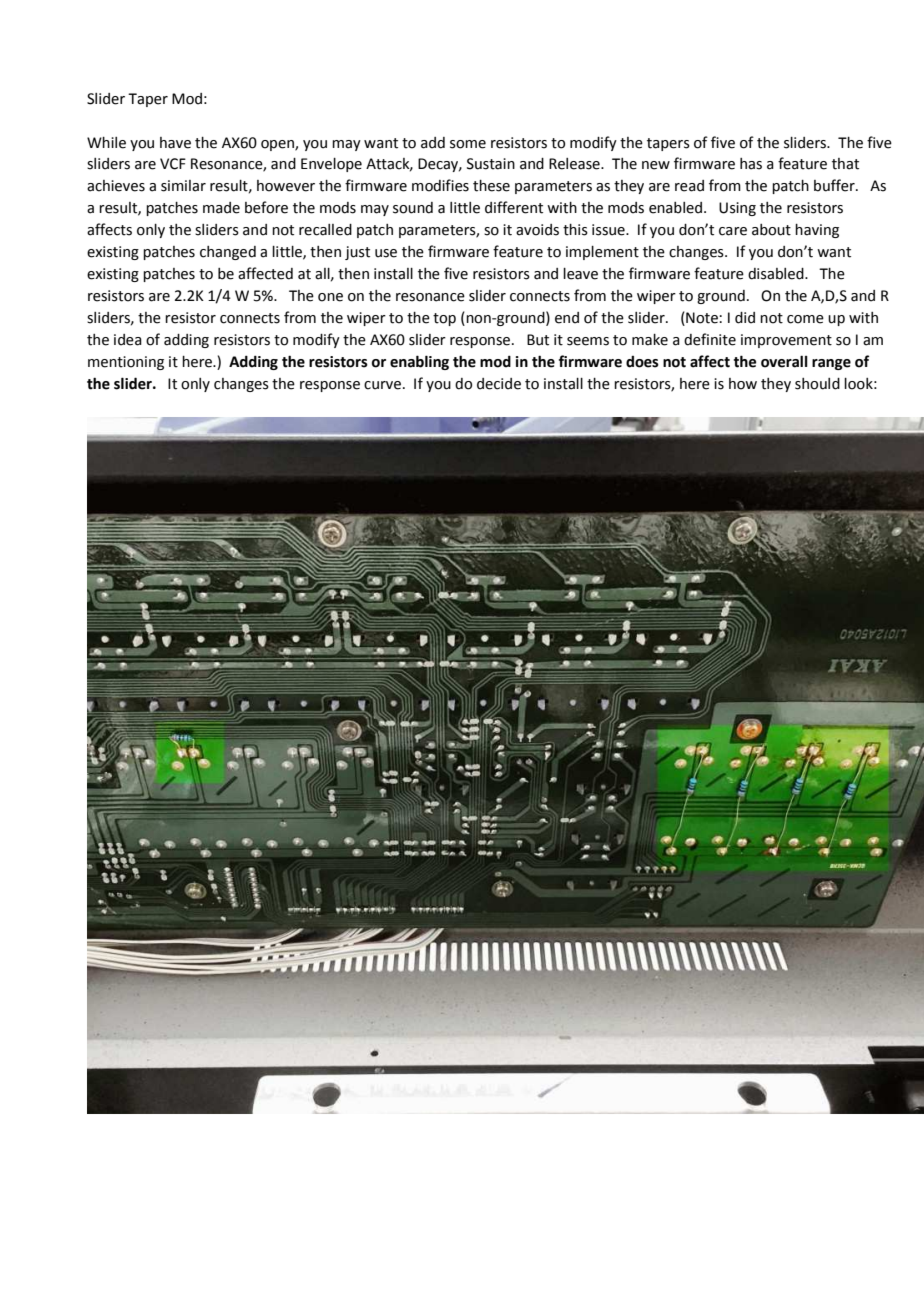  I want to click on avoids, so click(537, 230).
